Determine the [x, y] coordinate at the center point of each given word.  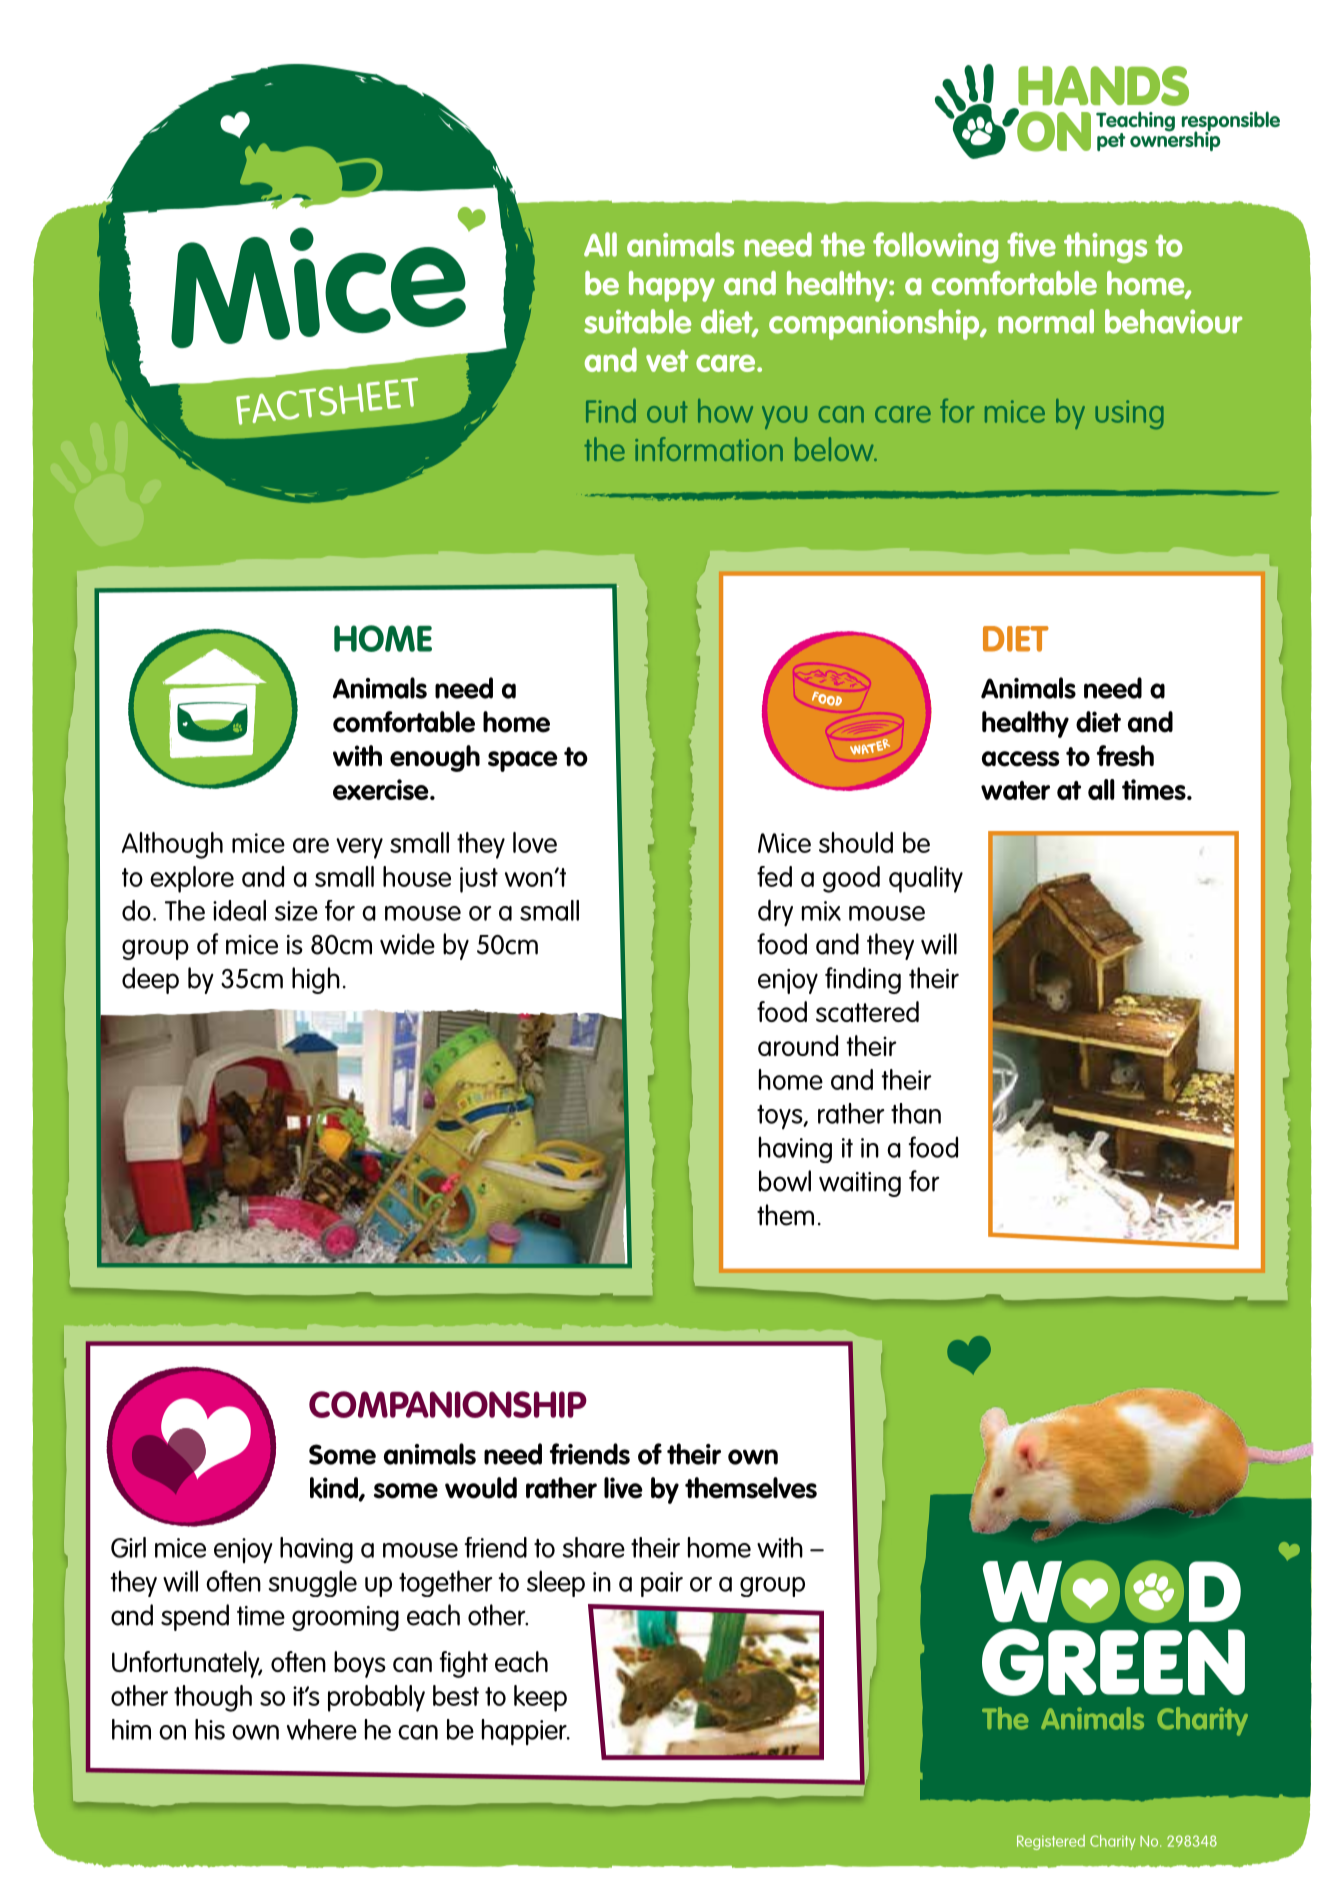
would [481, 1488]
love [535, 842]
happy [672, 286]
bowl [785, 1181]
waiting [860, 1184]
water [1015, 790]
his [210, 1729]
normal [1046, 321]
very [359, 848]
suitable [637, 321]
